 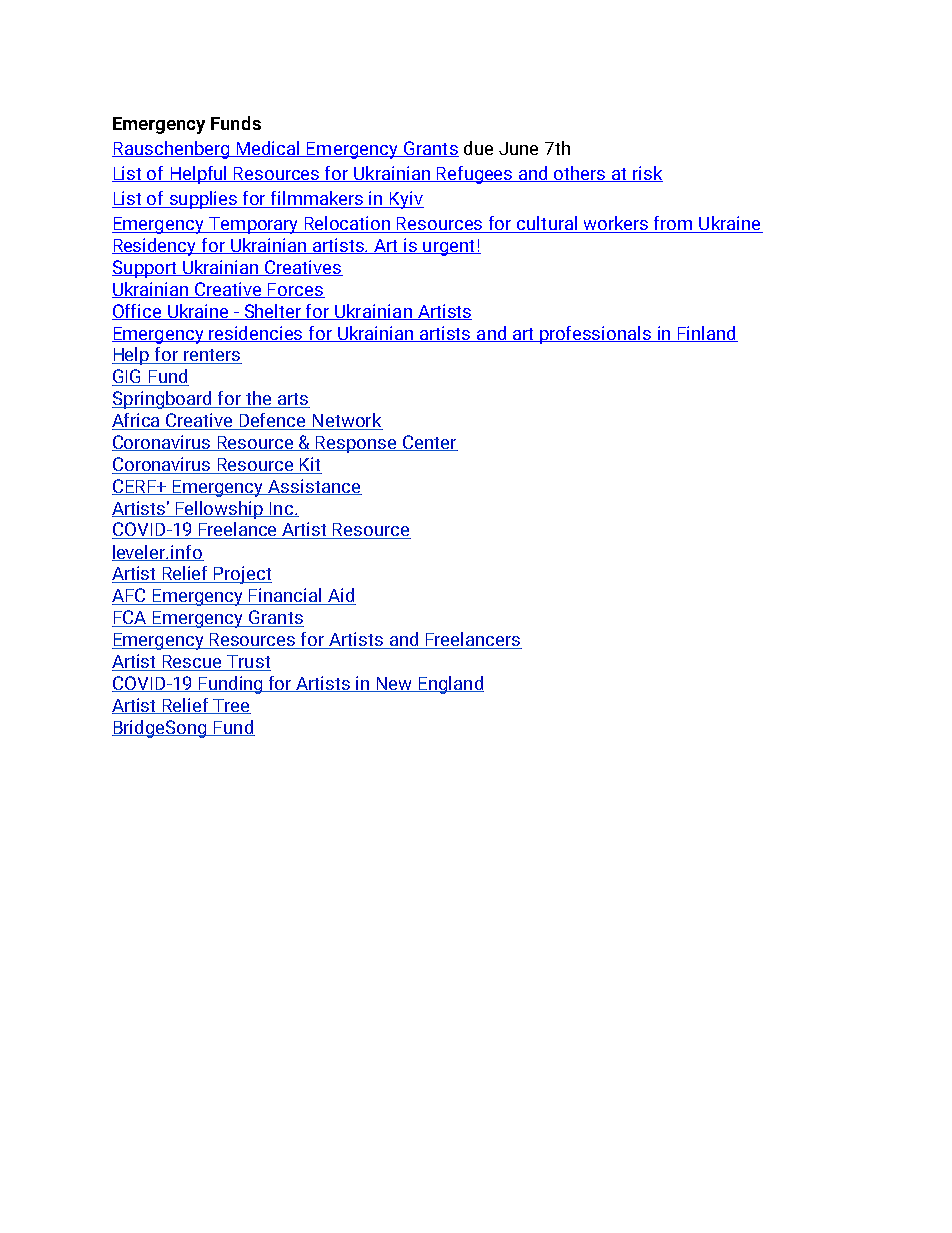 What do you see at coordinates (475, 175) in the page?
I see `Refugees` at bounding box center [475, 175].
